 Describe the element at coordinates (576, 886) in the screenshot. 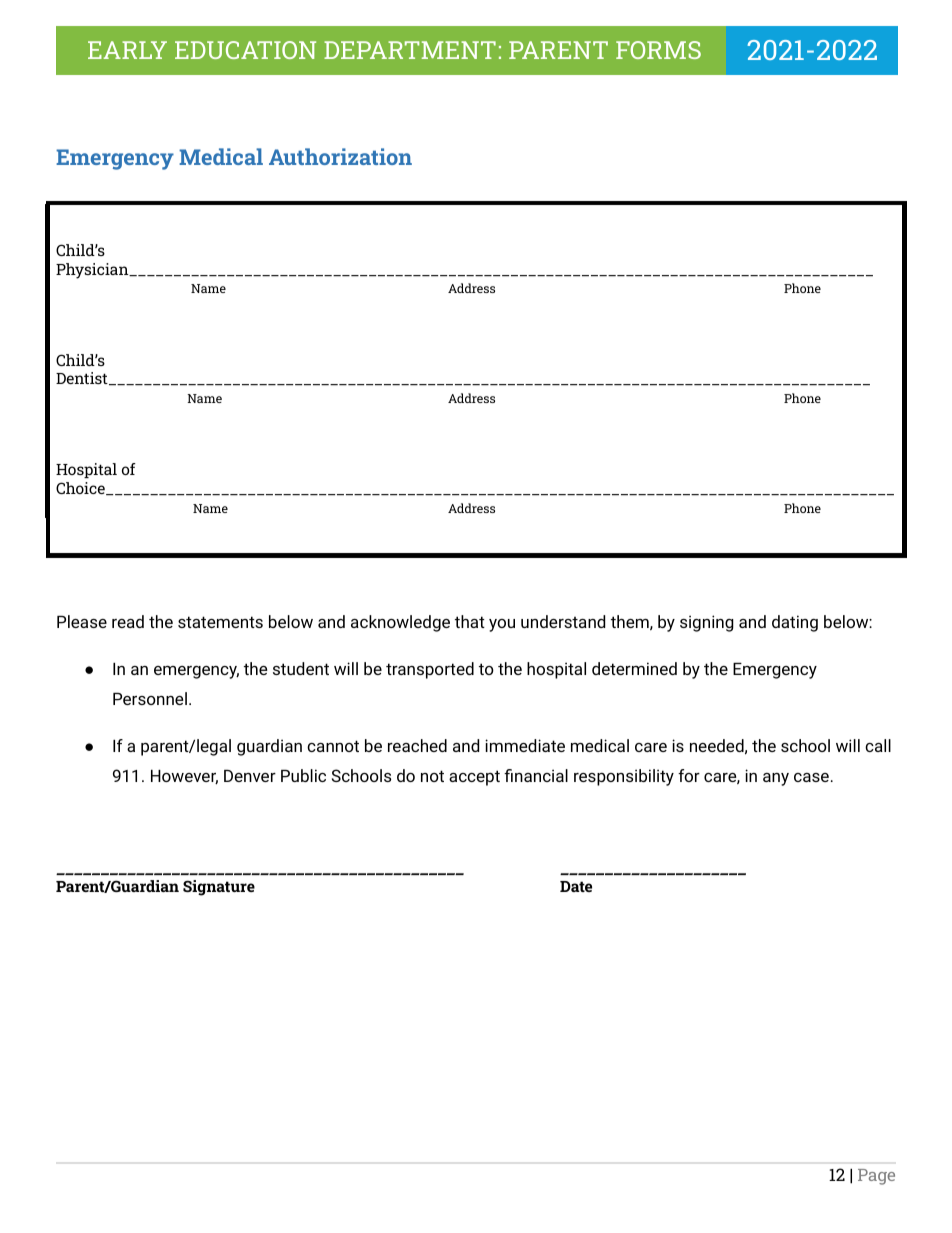

I see `Date` at that location.
